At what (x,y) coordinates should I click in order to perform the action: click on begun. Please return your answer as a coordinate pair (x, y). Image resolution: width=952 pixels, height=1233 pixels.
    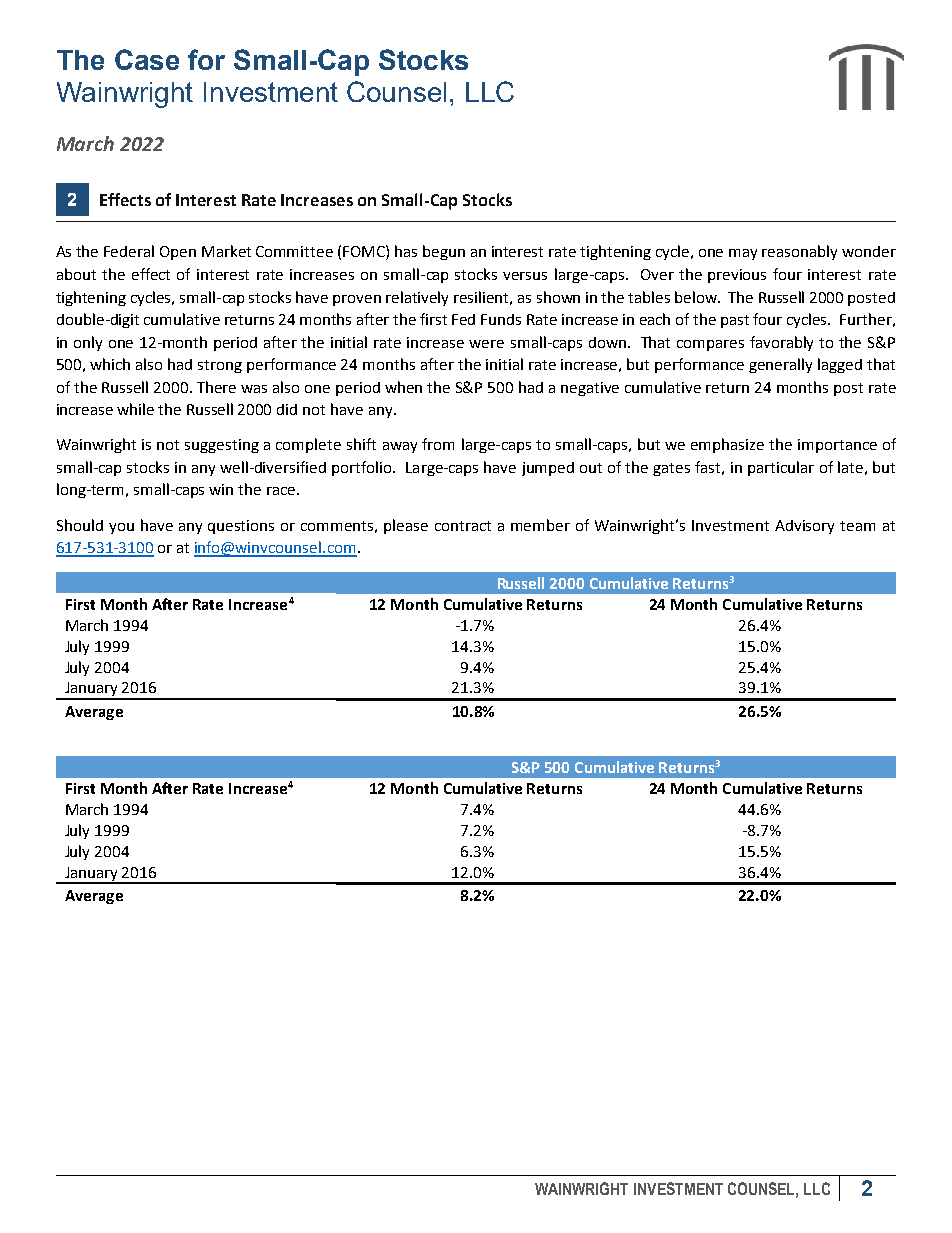
    Looking at the image, I should click on (444, 252).
